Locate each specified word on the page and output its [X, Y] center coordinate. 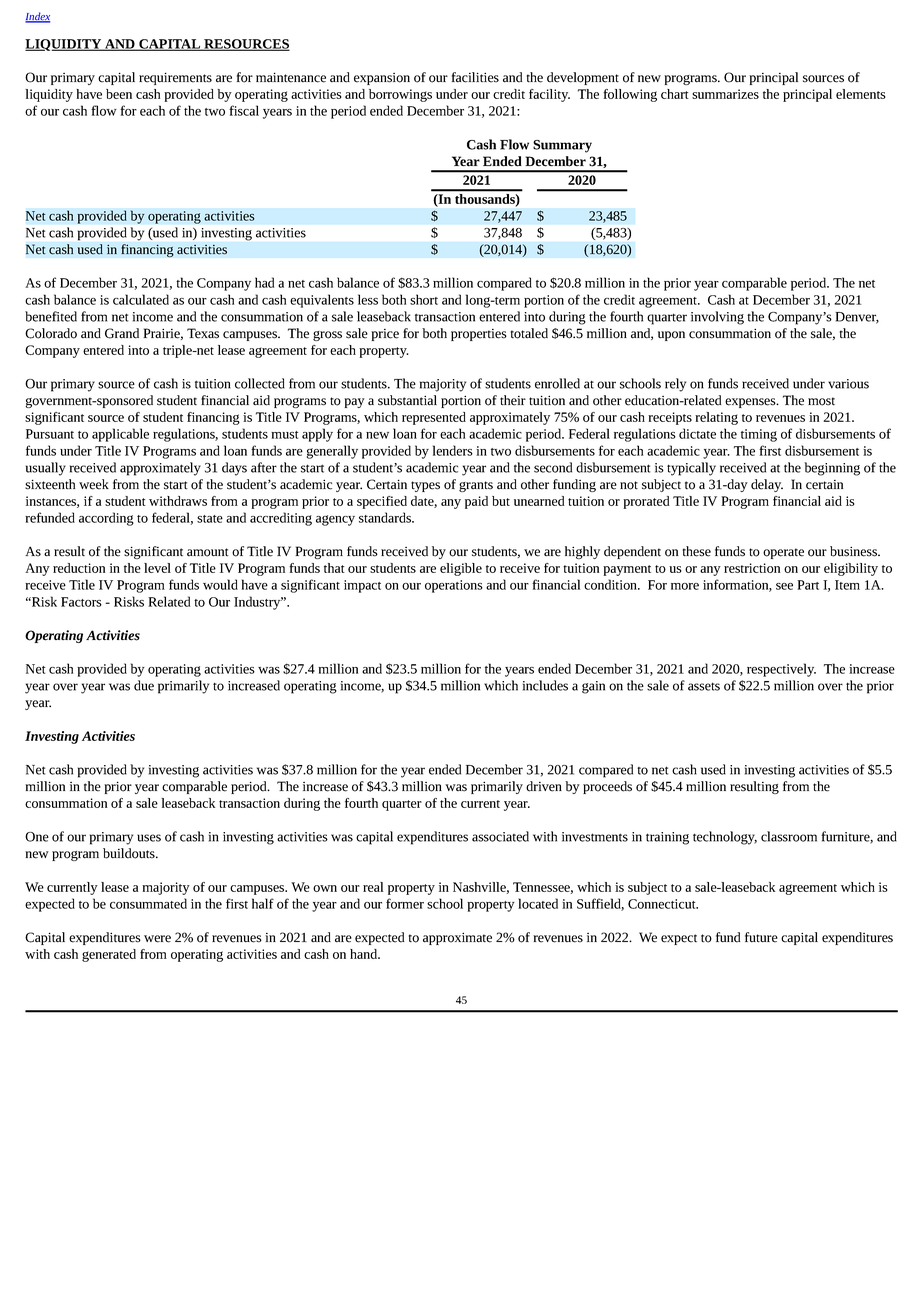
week [94, 484]
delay [767, 485]
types [425, 486]
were [157, 939]
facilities [475, 77]
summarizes [725, 94]
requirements [175, 78]
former [405, 903]
